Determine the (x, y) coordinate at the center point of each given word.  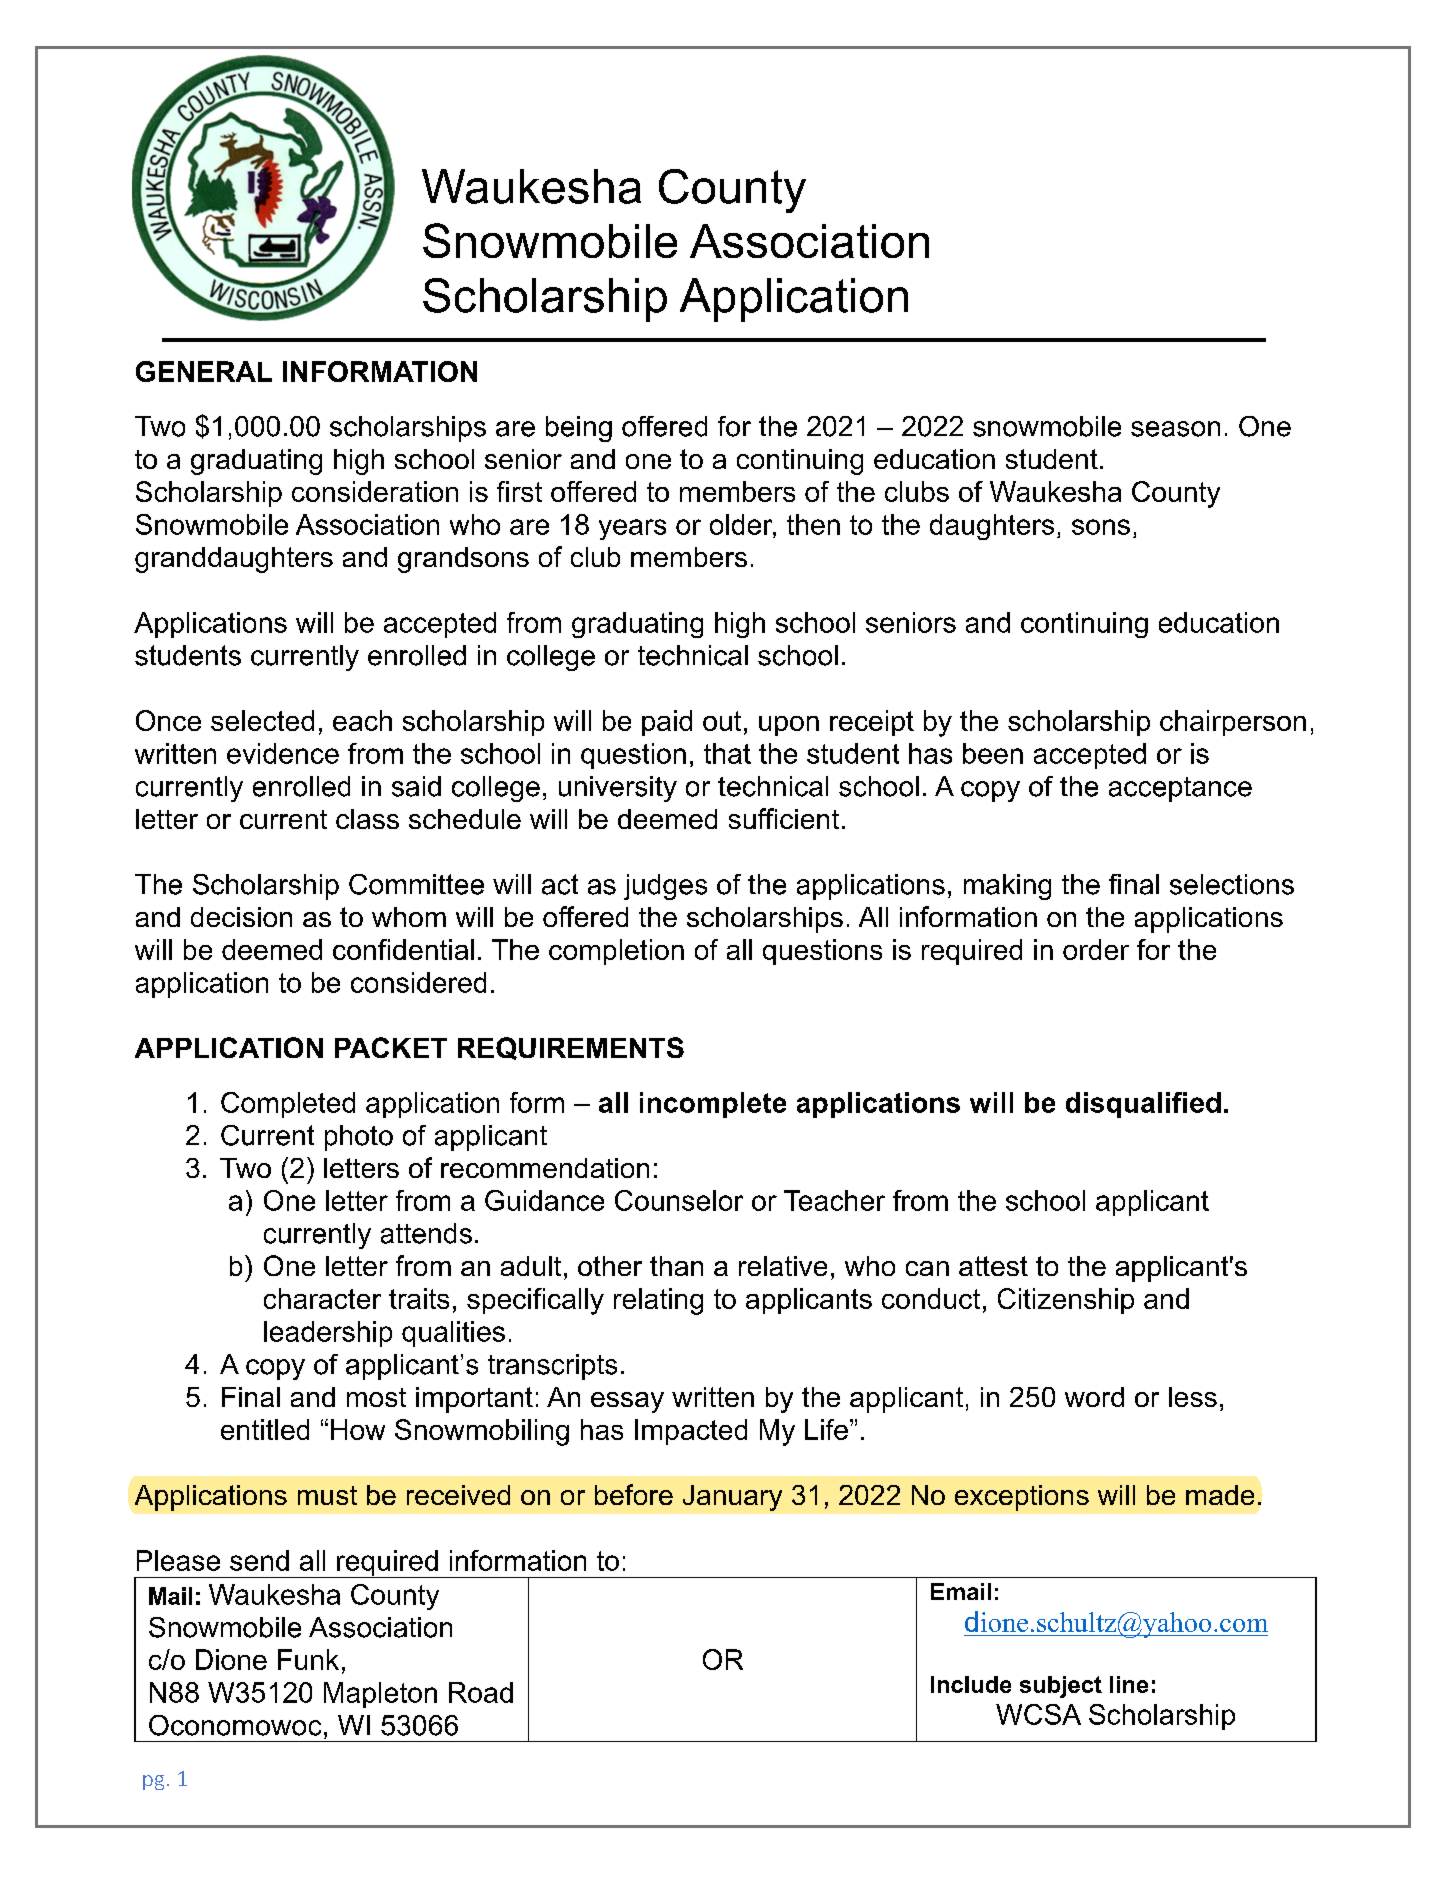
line (1129, 1684)
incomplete (713, 1105)
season (1175, 429)
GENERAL (204, 371)
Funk (308, 1659)
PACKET (391, 1047)
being (579, 429)
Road (481, 1692)
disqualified (1143, 1105)
